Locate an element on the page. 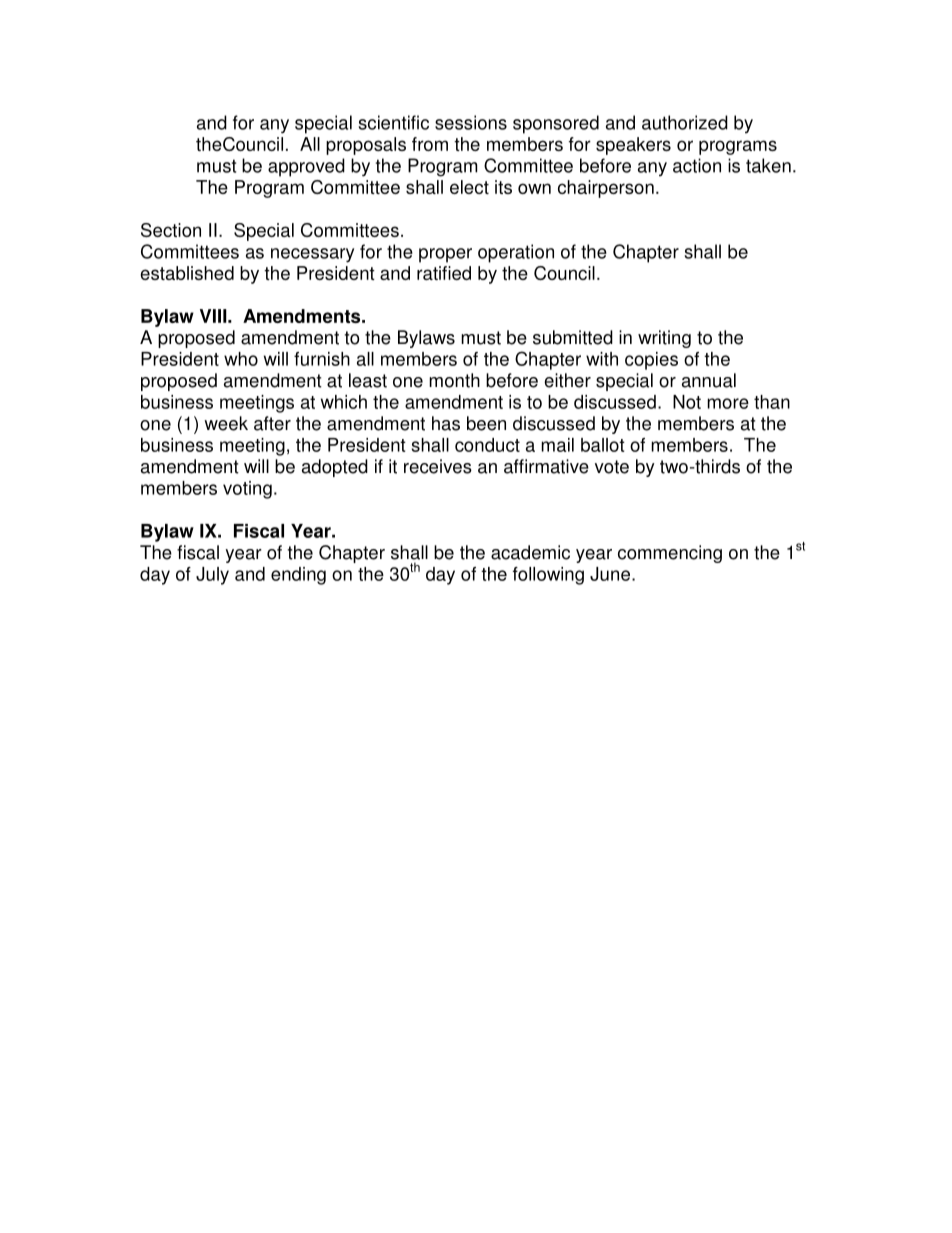  week is located at coordinates (226, 423).
